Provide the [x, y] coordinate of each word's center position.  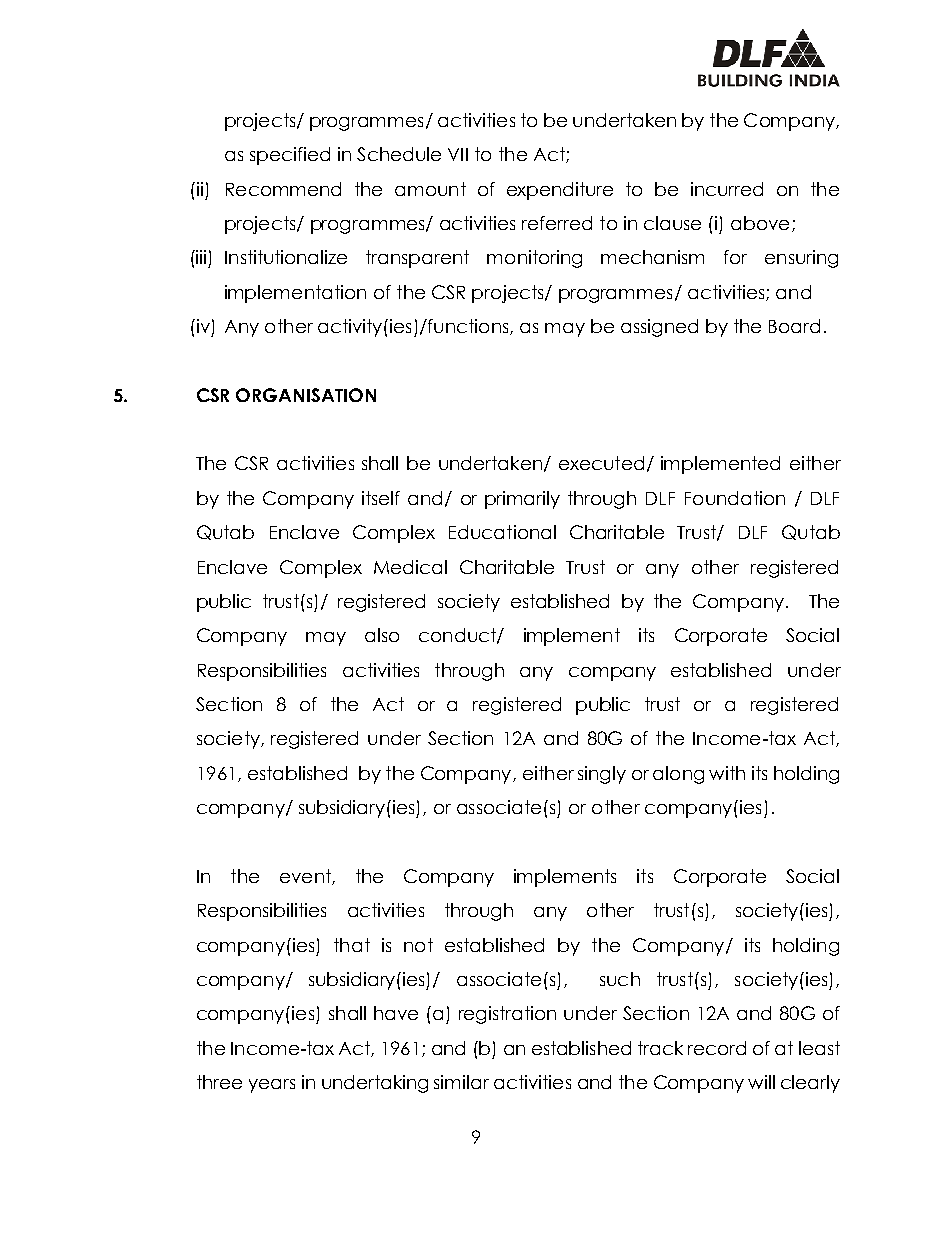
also [382, 635]
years [272, 1086]
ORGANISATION [306, 395]
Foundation [735, 498]
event [306, 877]
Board [794, 326]
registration [507, 1015]
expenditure [560, 191]
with [727, 773]
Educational [502, 532]
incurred [727, 189]
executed [601, 463]
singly [602, 775]
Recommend [283, 189]
